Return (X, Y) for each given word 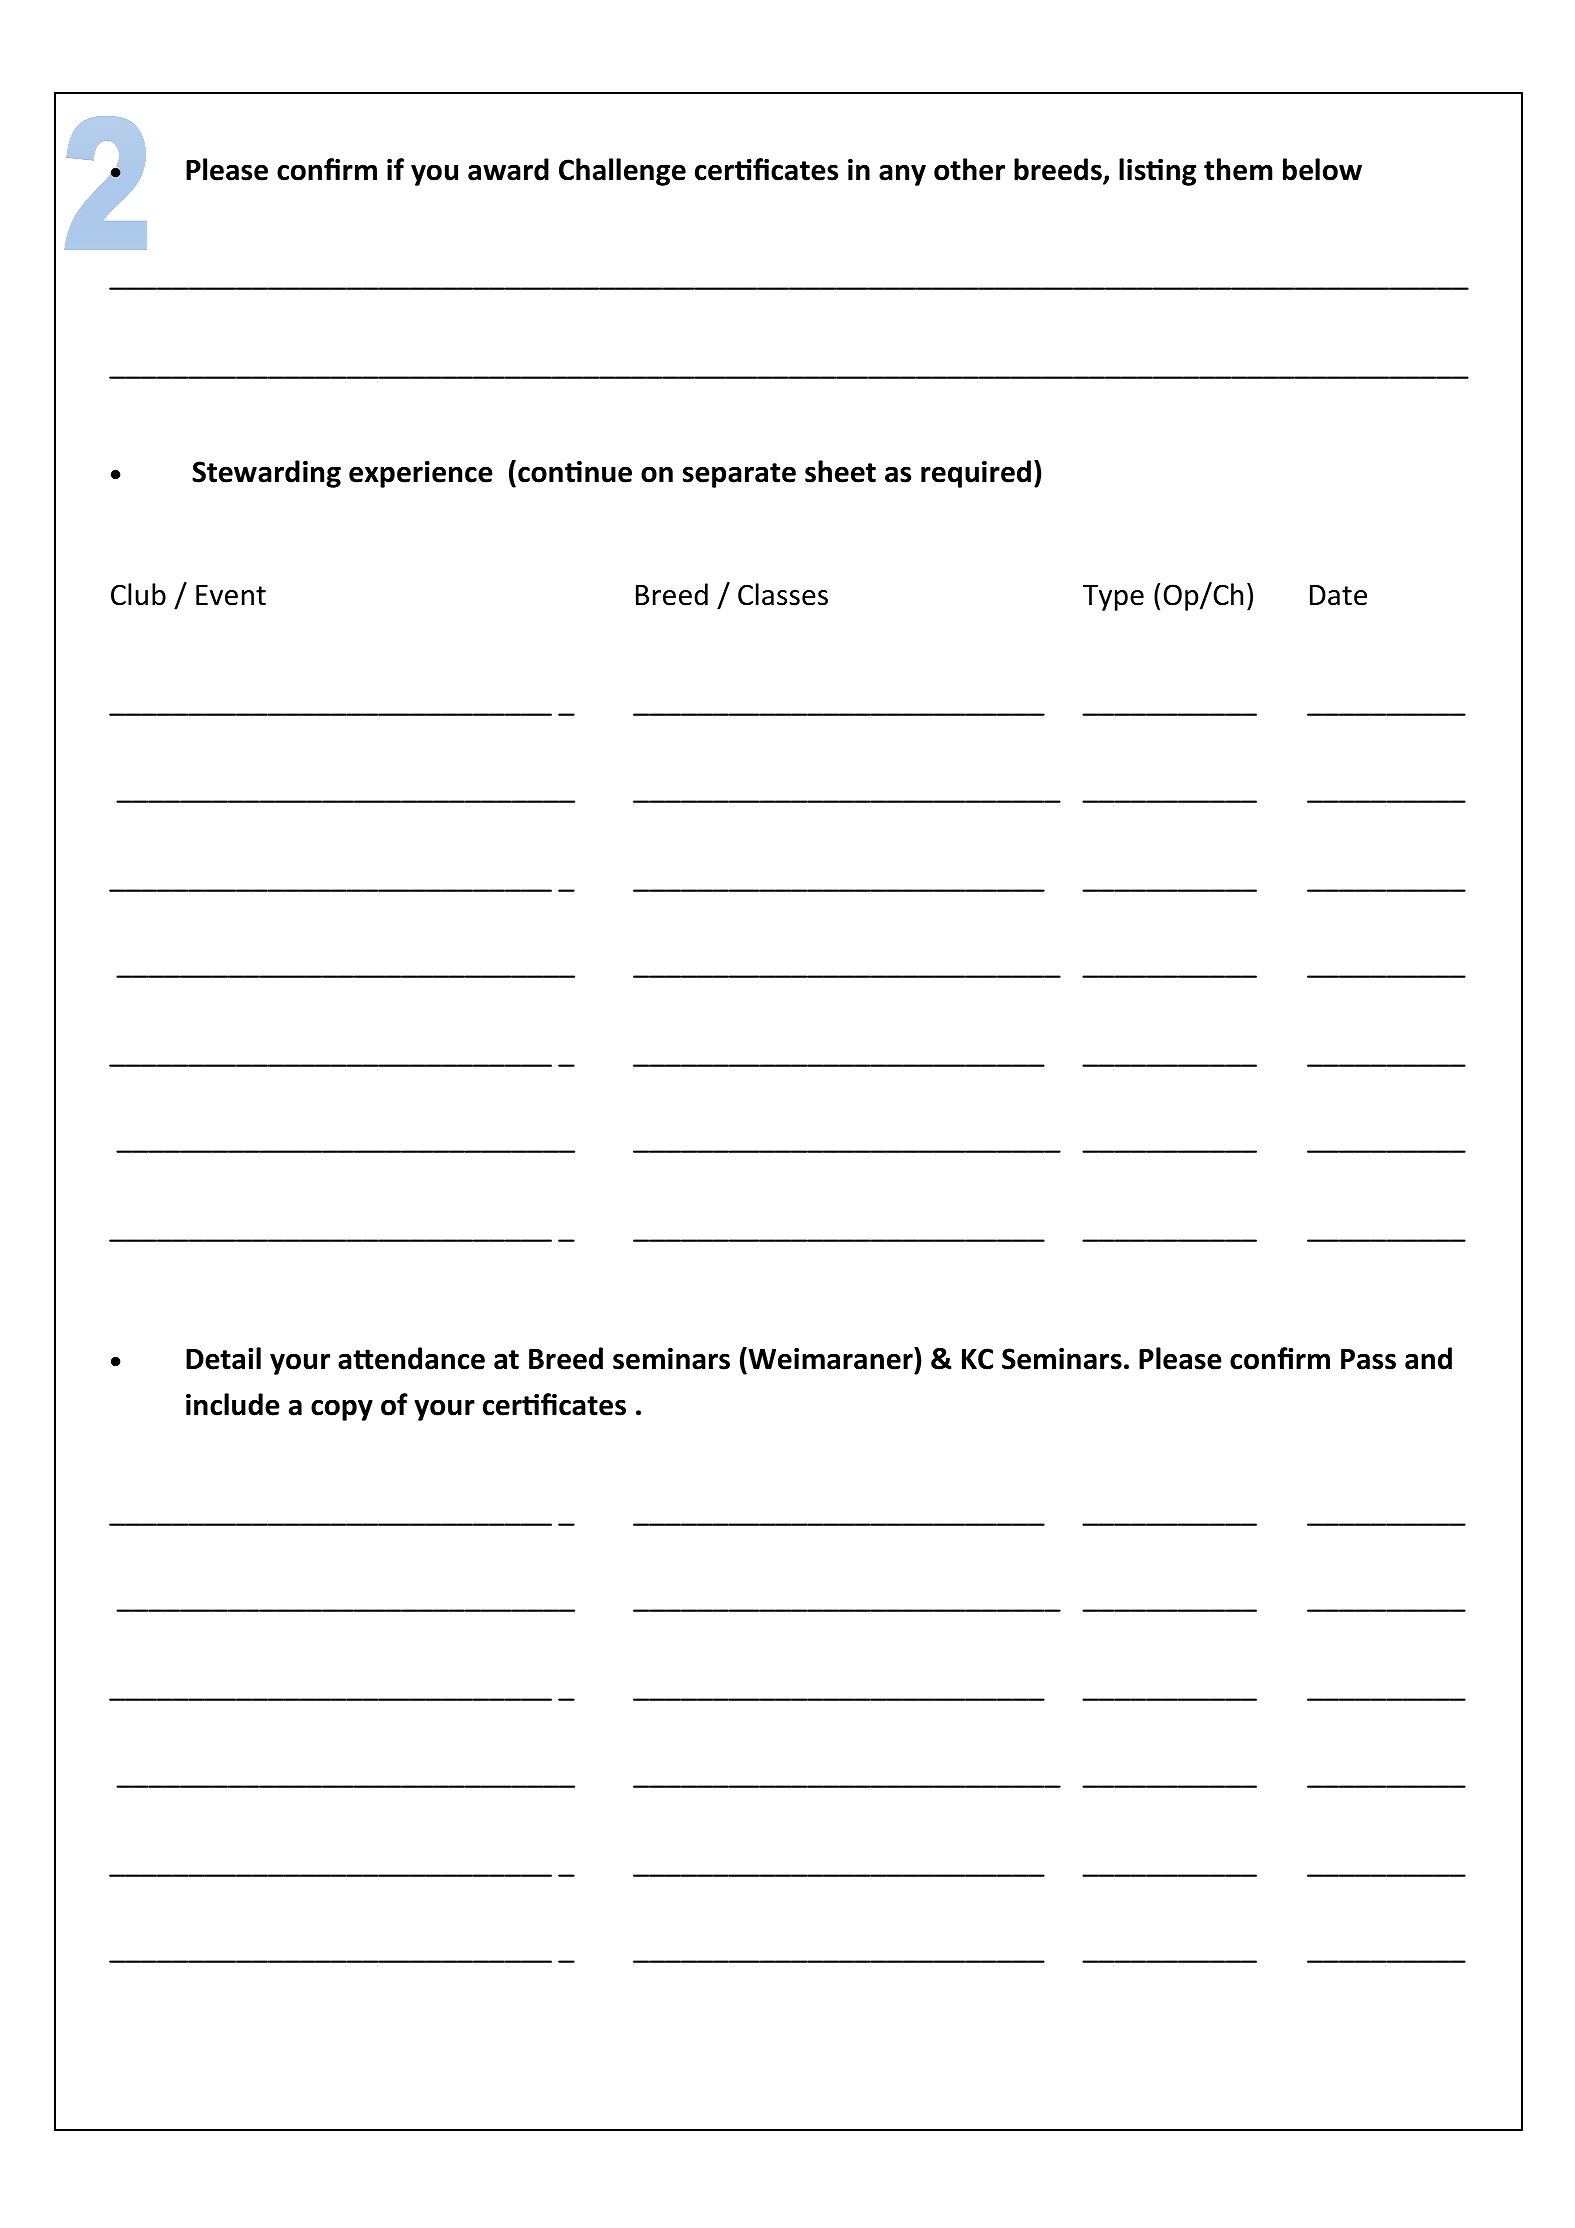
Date (1338, 595)
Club (138, 594)
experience (421, 474)
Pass (1368, 1359)
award (508, 169)
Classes (783, 594)
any (902, 175)
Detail (223, 1358)
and (1428, 1358)
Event (231, 595)
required (976, 474)
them (1238, 169)
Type (1113, 598)
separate (739, 475)
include (233, 1404)
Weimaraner (830, 1358)
